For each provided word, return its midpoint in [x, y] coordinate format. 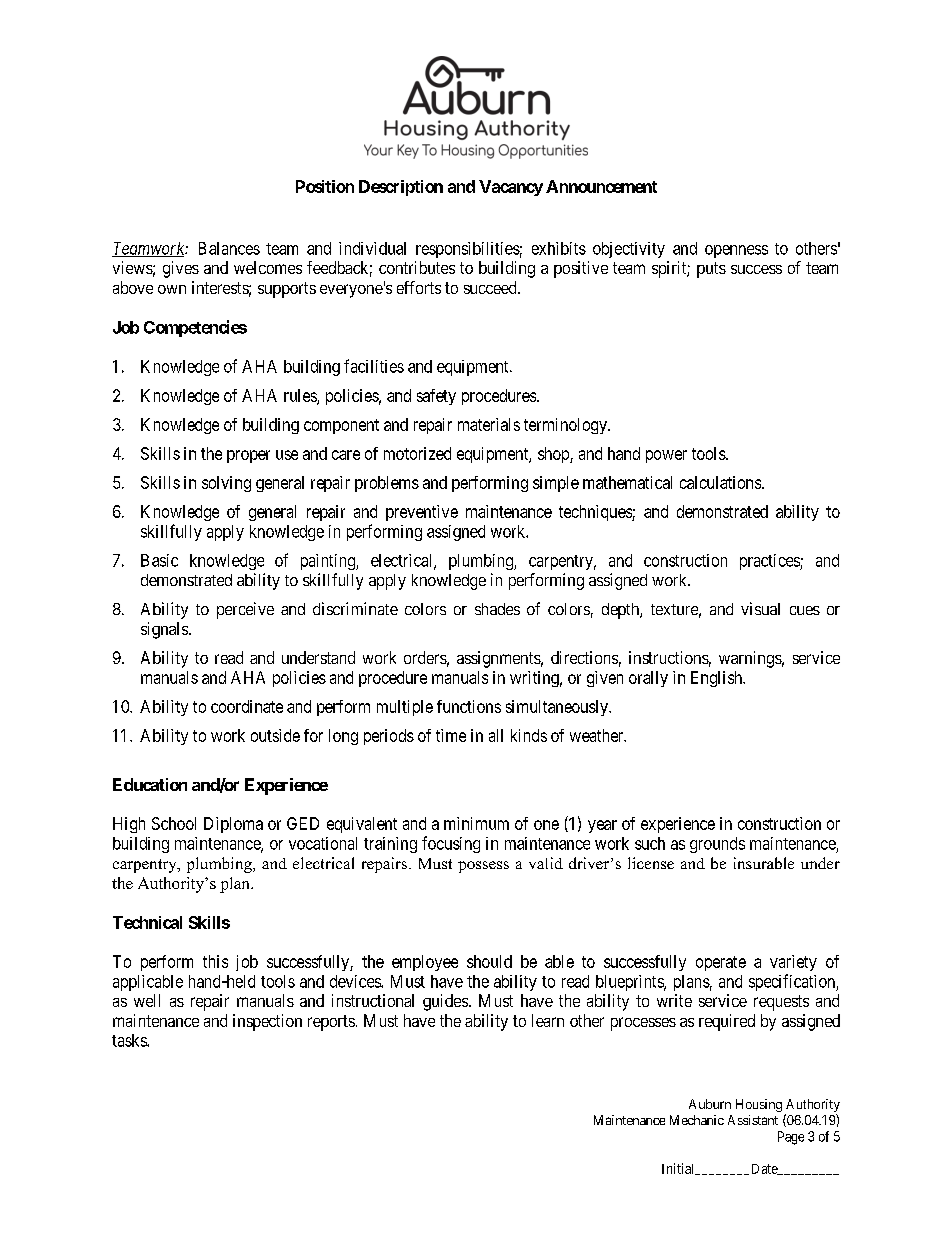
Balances [229, 248]
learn [548, 1020]
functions [469, 706]
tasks [130, 1040]
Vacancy [511, 188]
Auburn [710, 1104]
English [718, 679]
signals [165, 630]
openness [736, 251]
